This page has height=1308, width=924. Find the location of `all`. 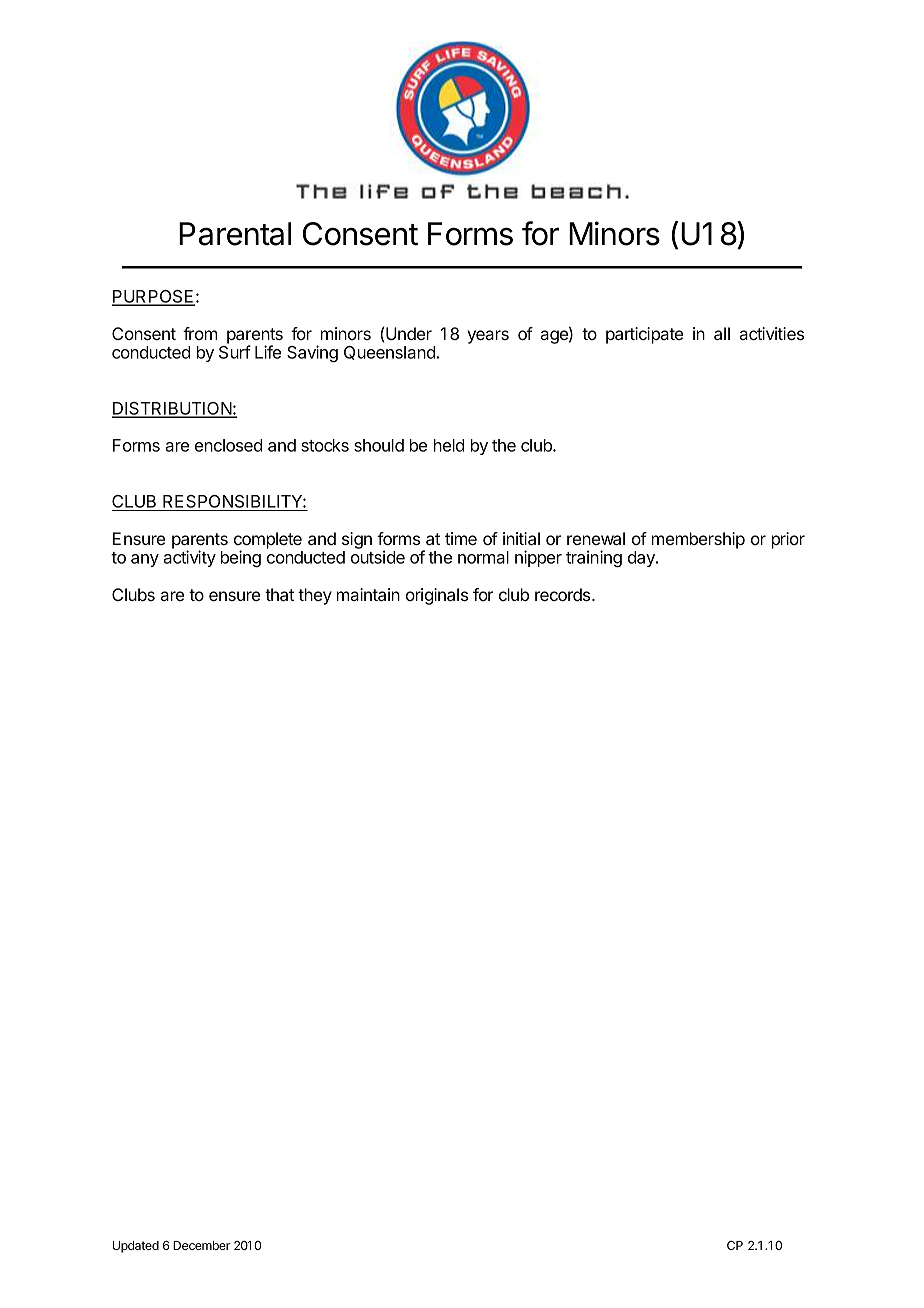

all is located at coordinates (722, 333).
